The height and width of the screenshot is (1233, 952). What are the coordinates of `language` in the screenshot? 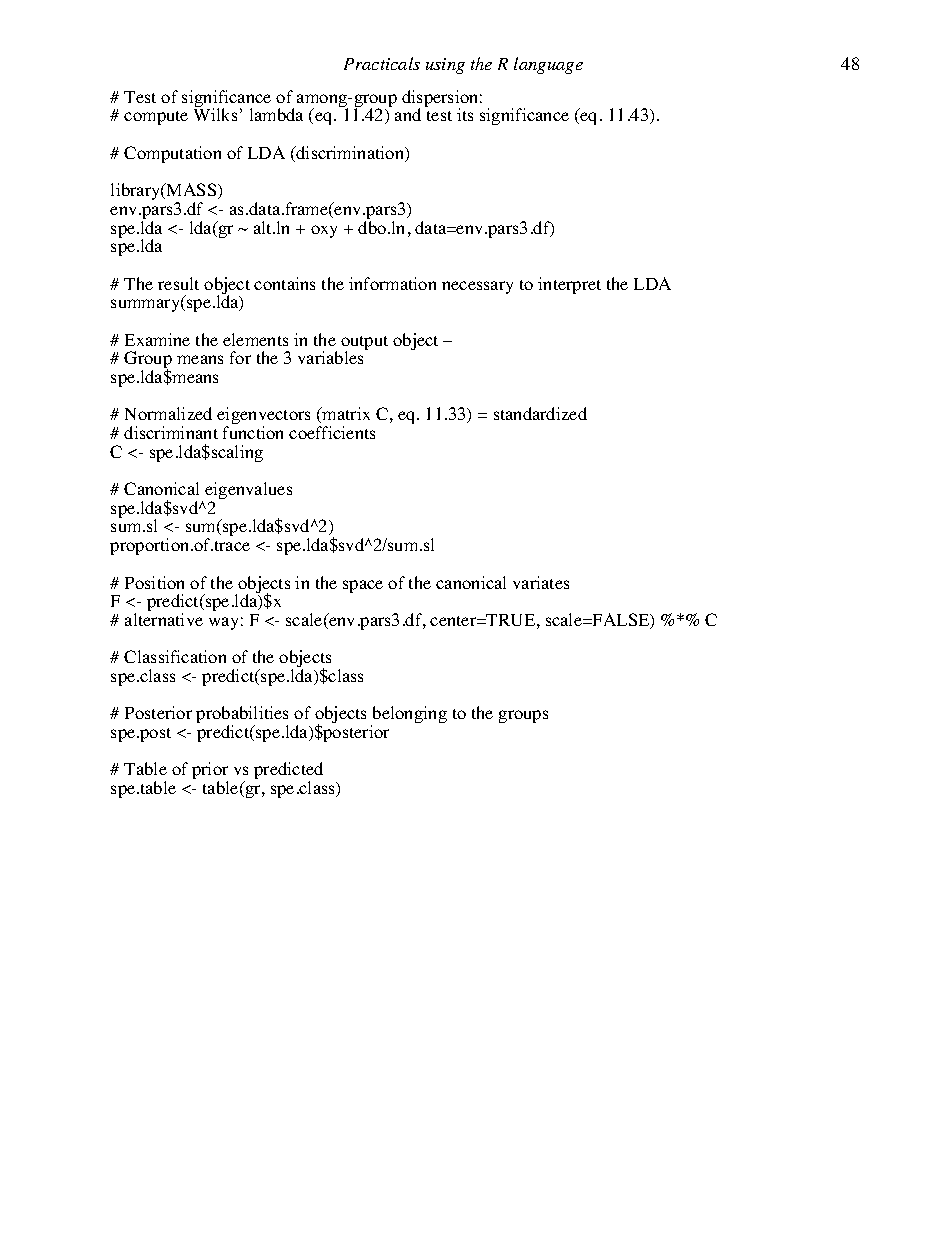 It's located at (548, 65).
